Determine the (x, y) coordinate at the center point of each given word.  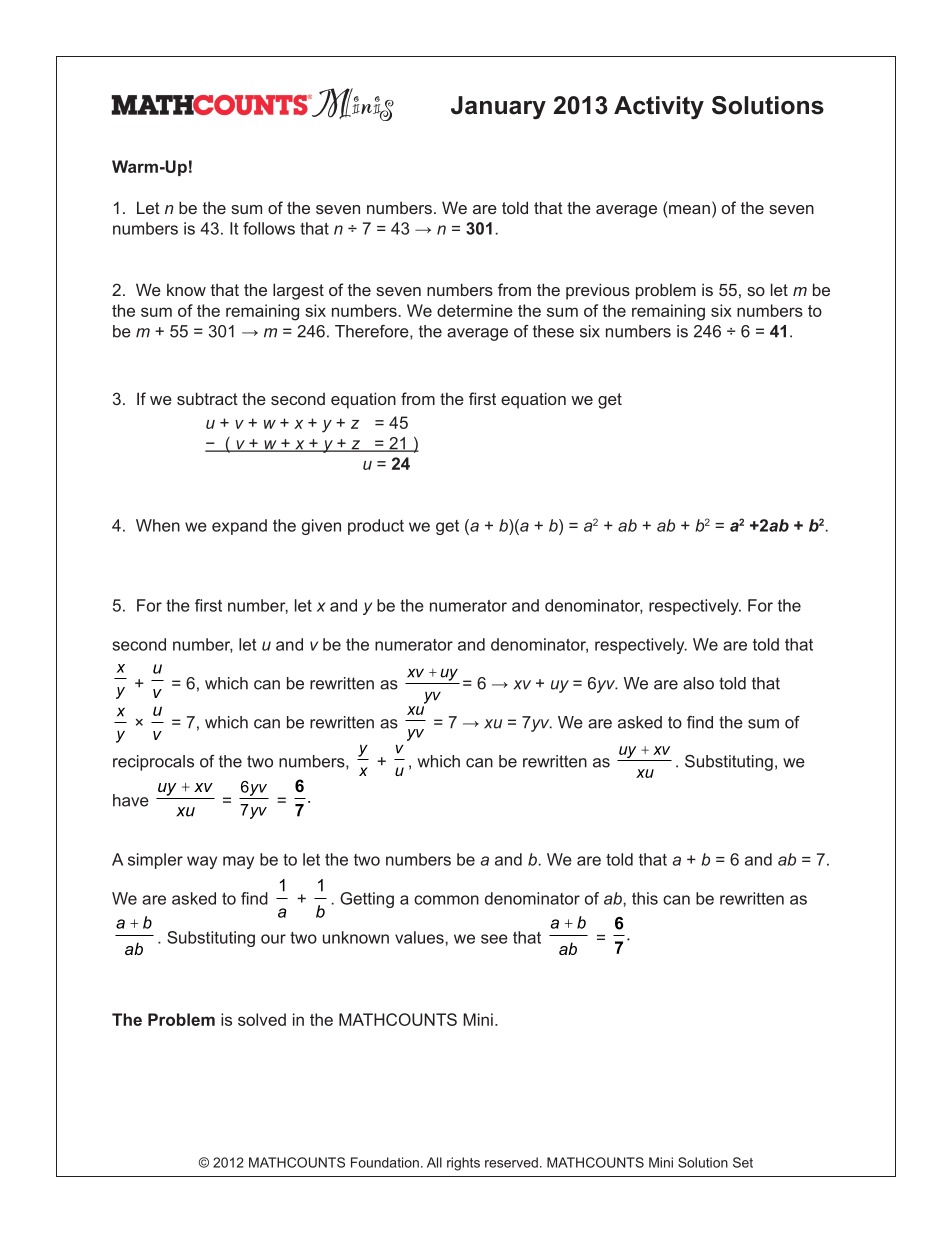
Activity (659, 107)
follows (269, 228)
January (498, 107)
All (434, 1162)
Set (743, 1162)
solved (262, 1019)
